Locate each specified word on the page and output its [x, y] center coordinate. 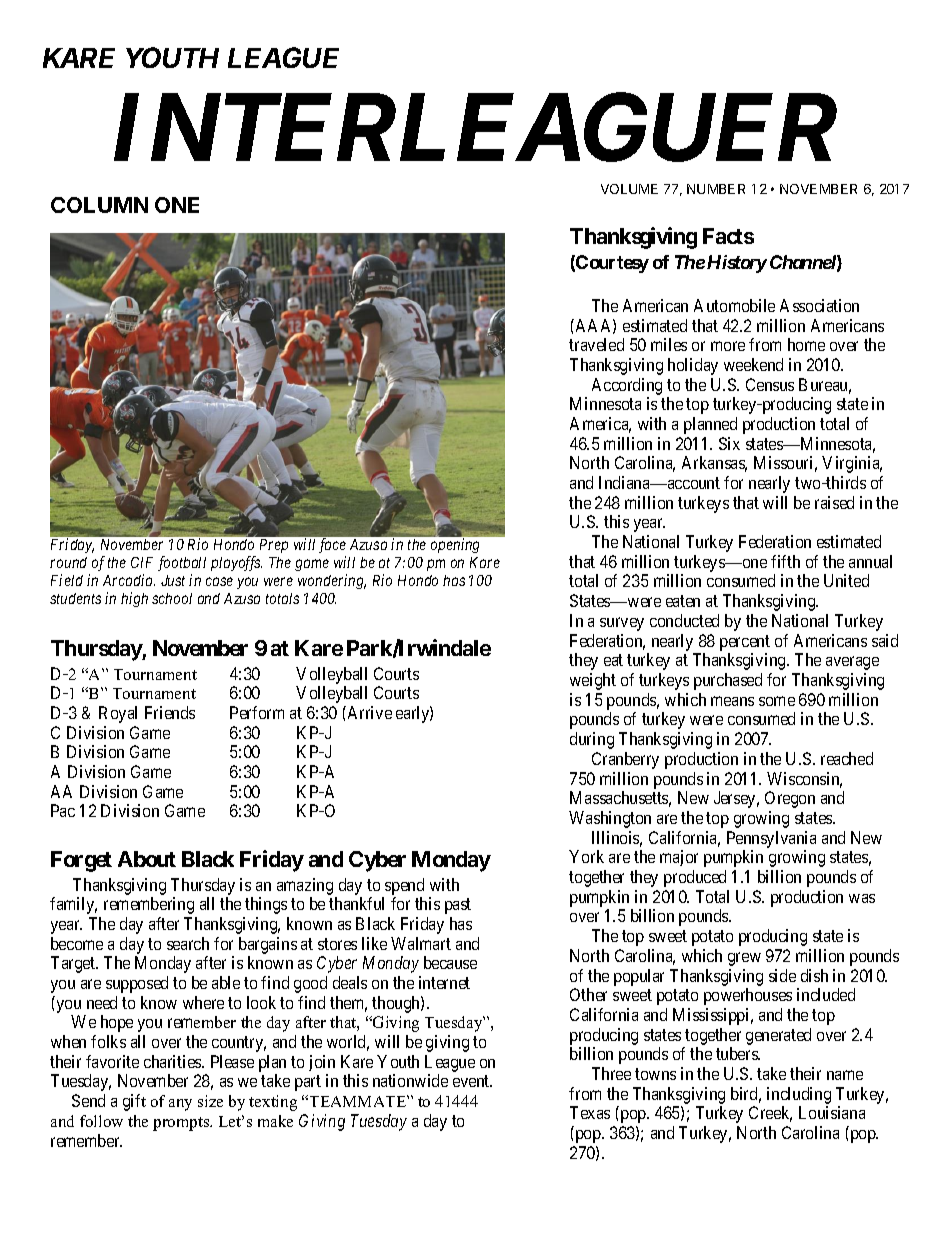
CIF [142, 562]
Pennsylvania [771, 839]
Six [729, 443]
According [627, 386]
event [472, 1081]
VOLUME [629, 189]
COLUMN [99, 205]
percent [745, 643]
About [147, 859]
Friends [170, 712]
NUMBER [716, 189]
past [458, 906]
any [180, 1105]
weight [593, 681]
